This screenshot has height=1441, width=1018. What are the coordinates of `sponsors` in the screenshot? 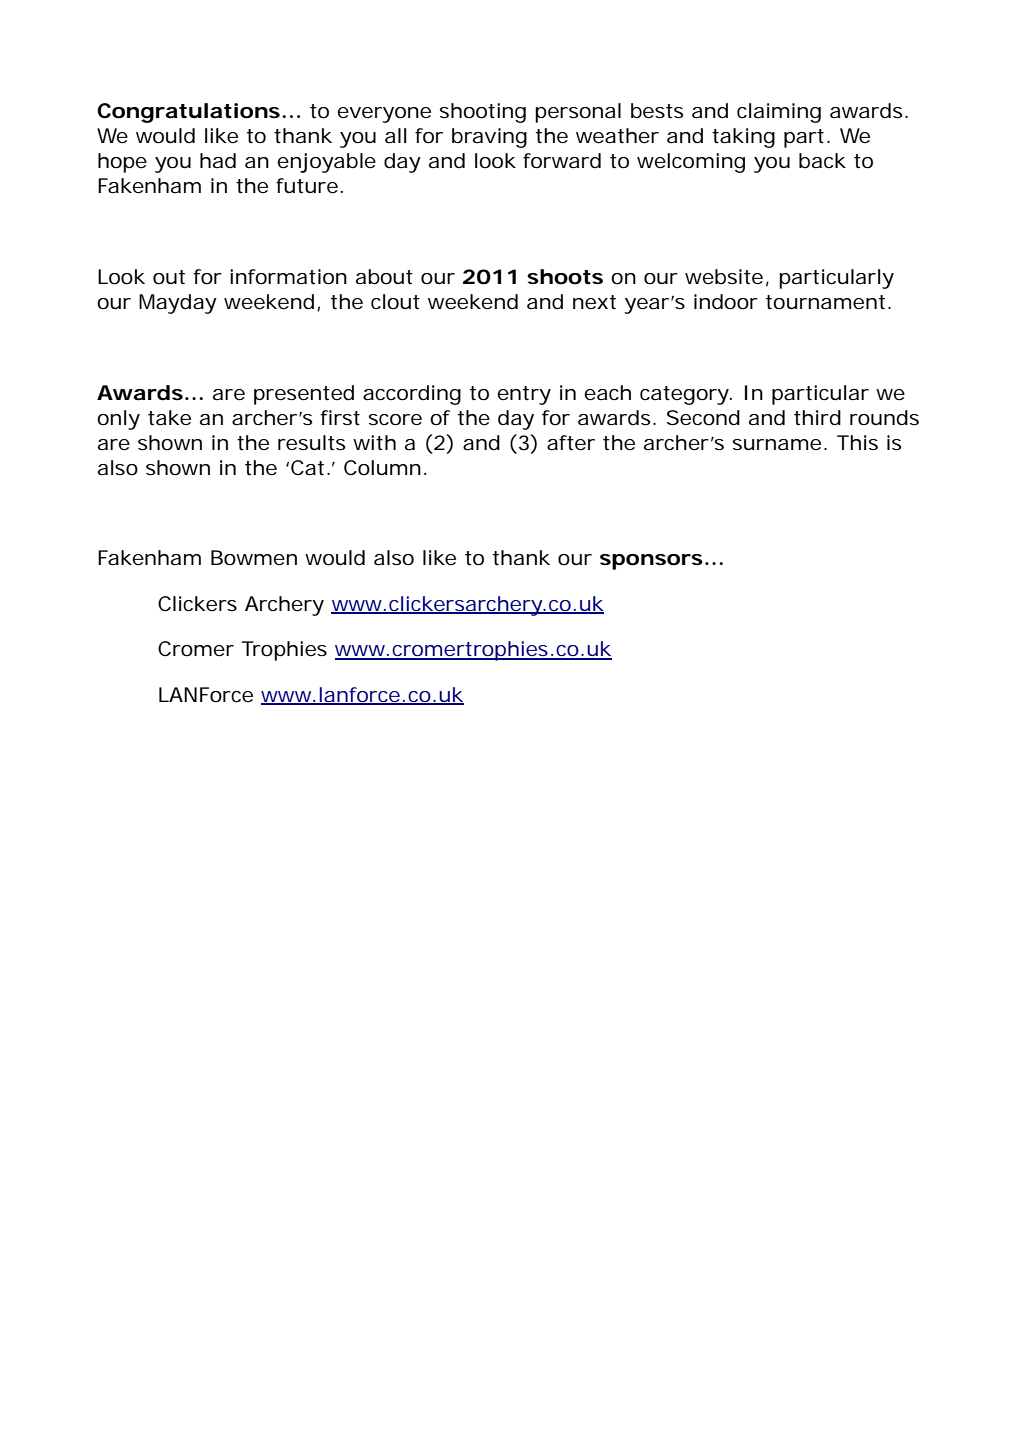 It's located at (651, 562).
